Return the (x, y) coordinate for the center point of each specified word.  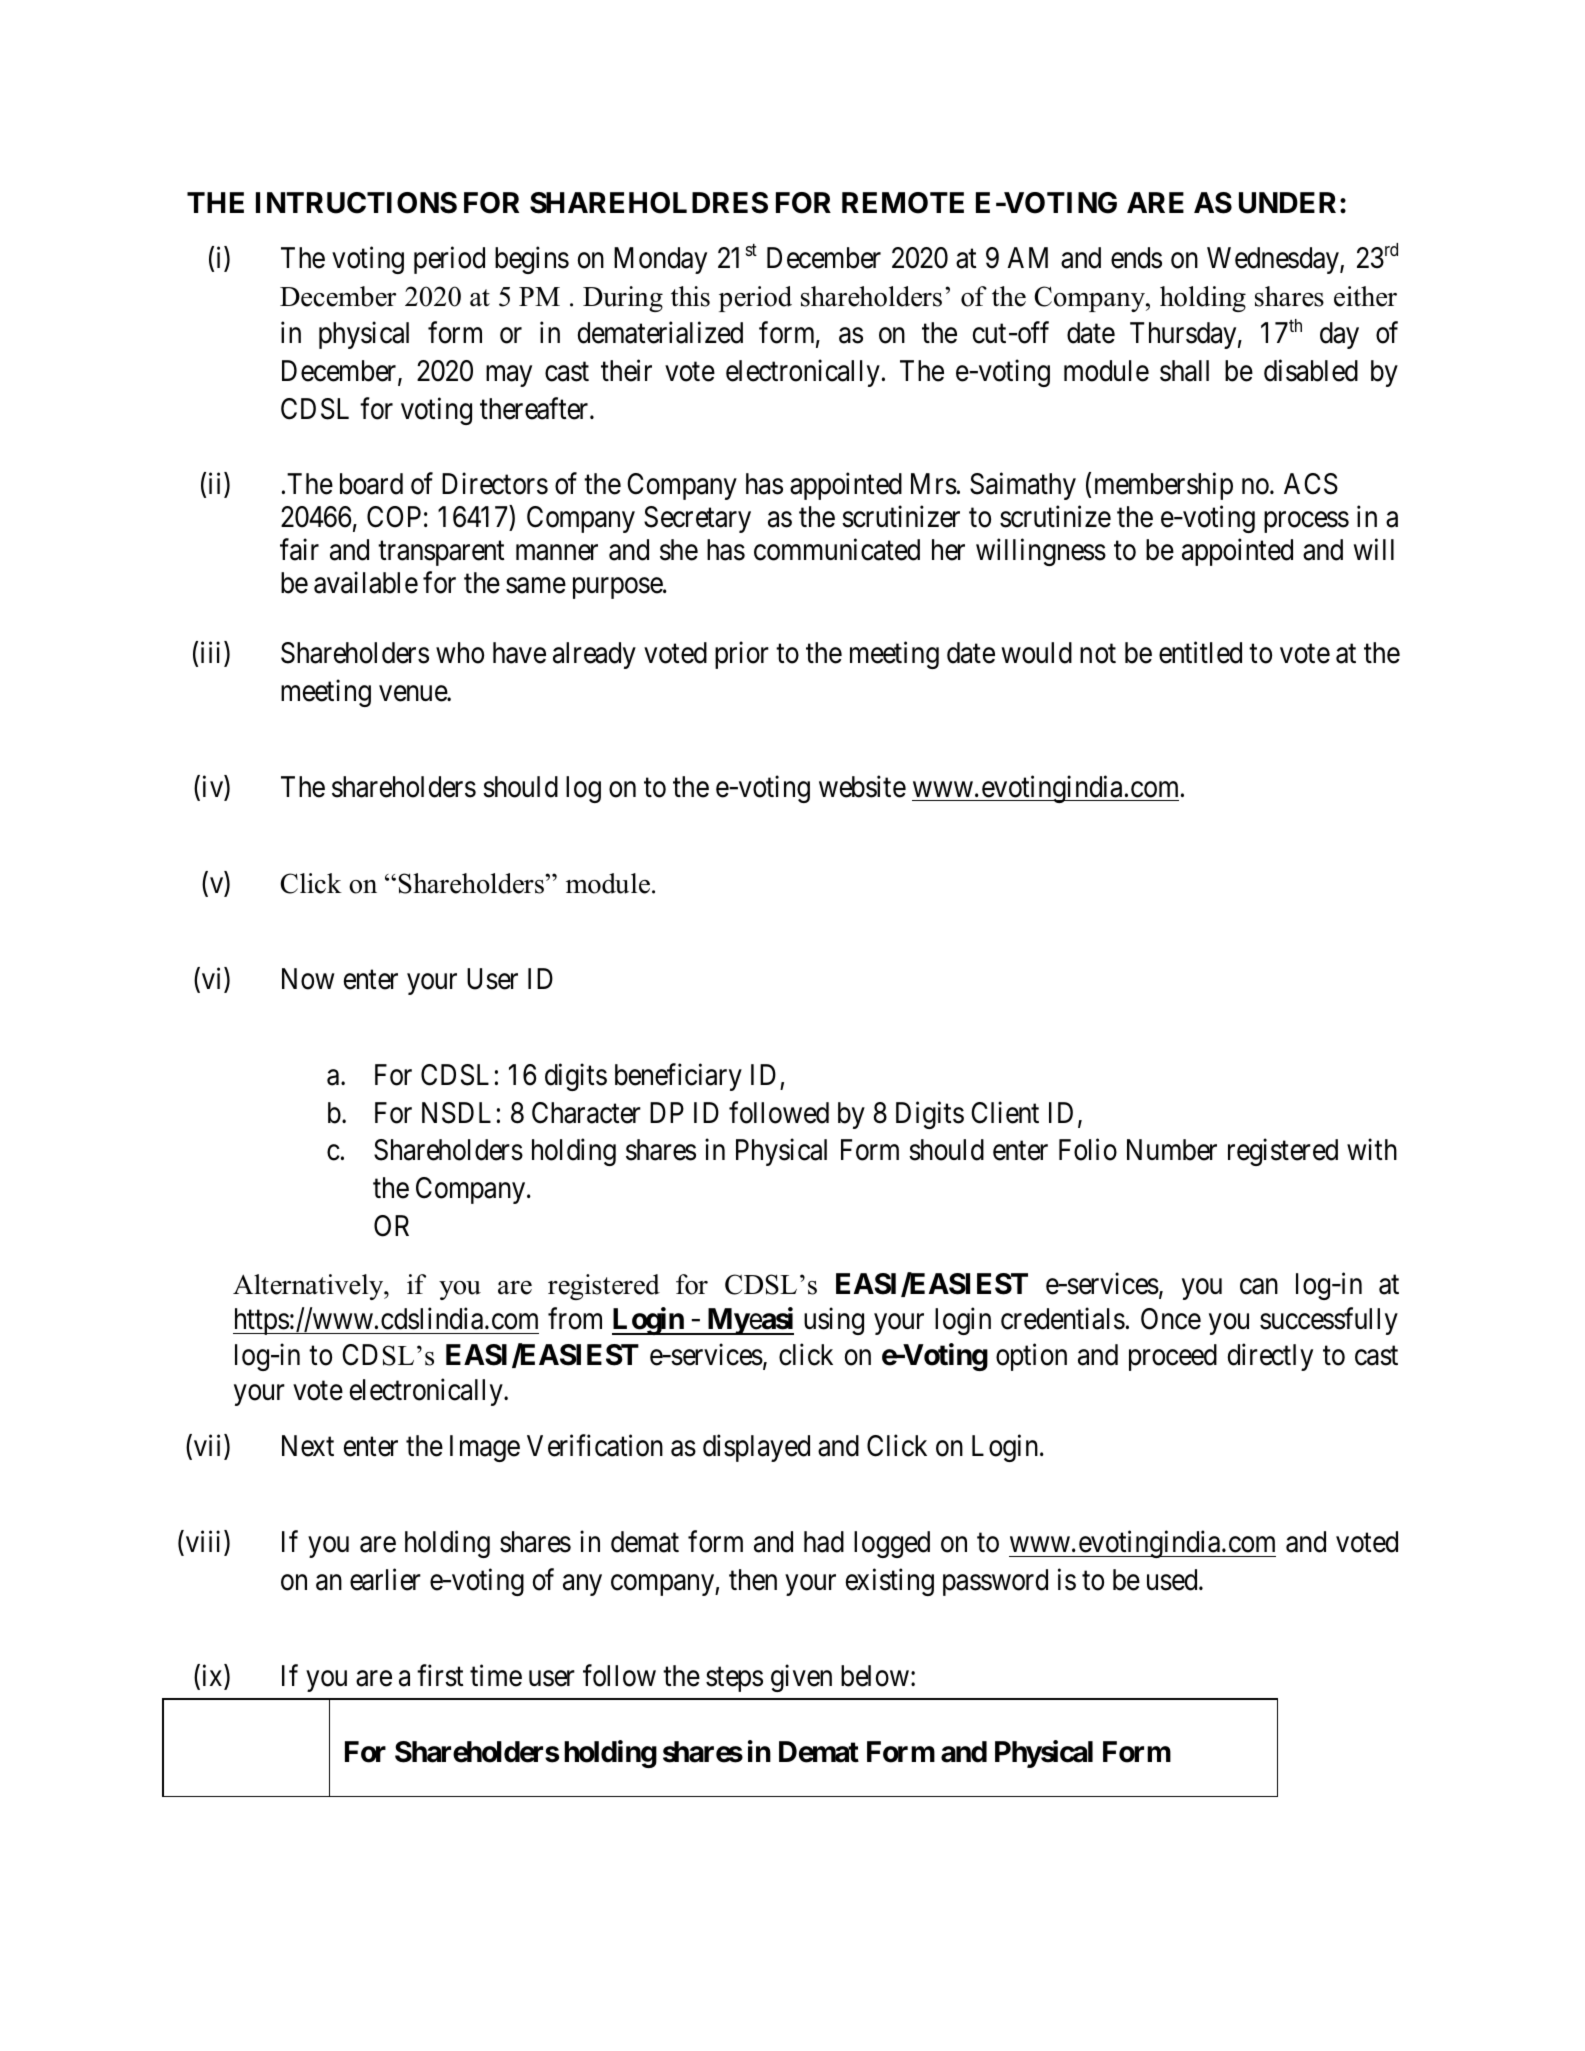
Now (308, 979)
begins (532, 260)
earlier (385, 1580)
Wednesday (1274, 260)
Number (1172, 1150)
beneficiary (678, 1077)
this (690, 296)
